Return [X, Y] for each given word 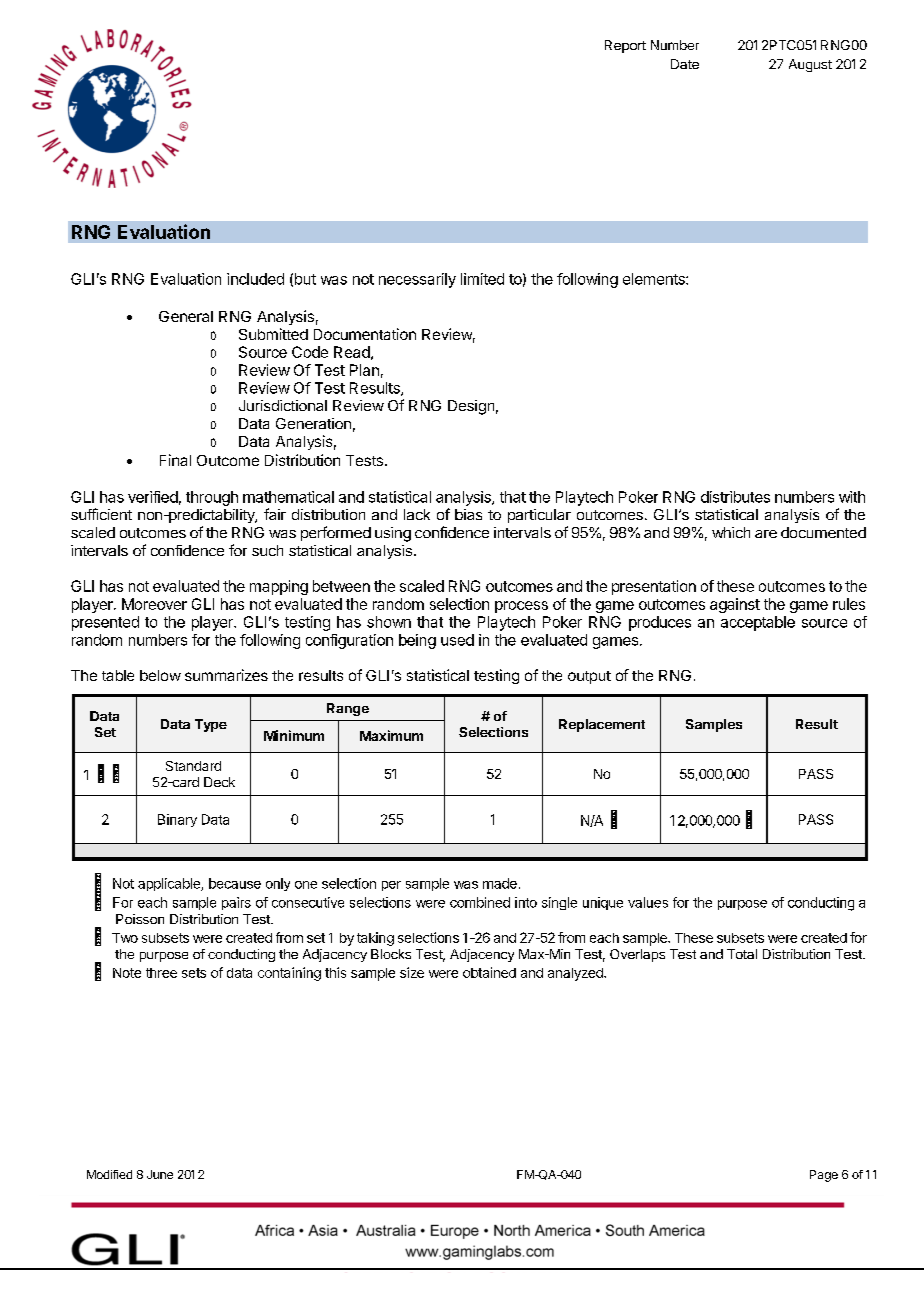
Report [625, 46]
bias [468, 514]
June [160, 1174]
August [810, 65]
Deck [219, 782]
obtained [489, 972]
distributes [735, 497]
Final [175, 460]
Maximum [391, 735]
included [255, 279]
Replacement [602, 725]
